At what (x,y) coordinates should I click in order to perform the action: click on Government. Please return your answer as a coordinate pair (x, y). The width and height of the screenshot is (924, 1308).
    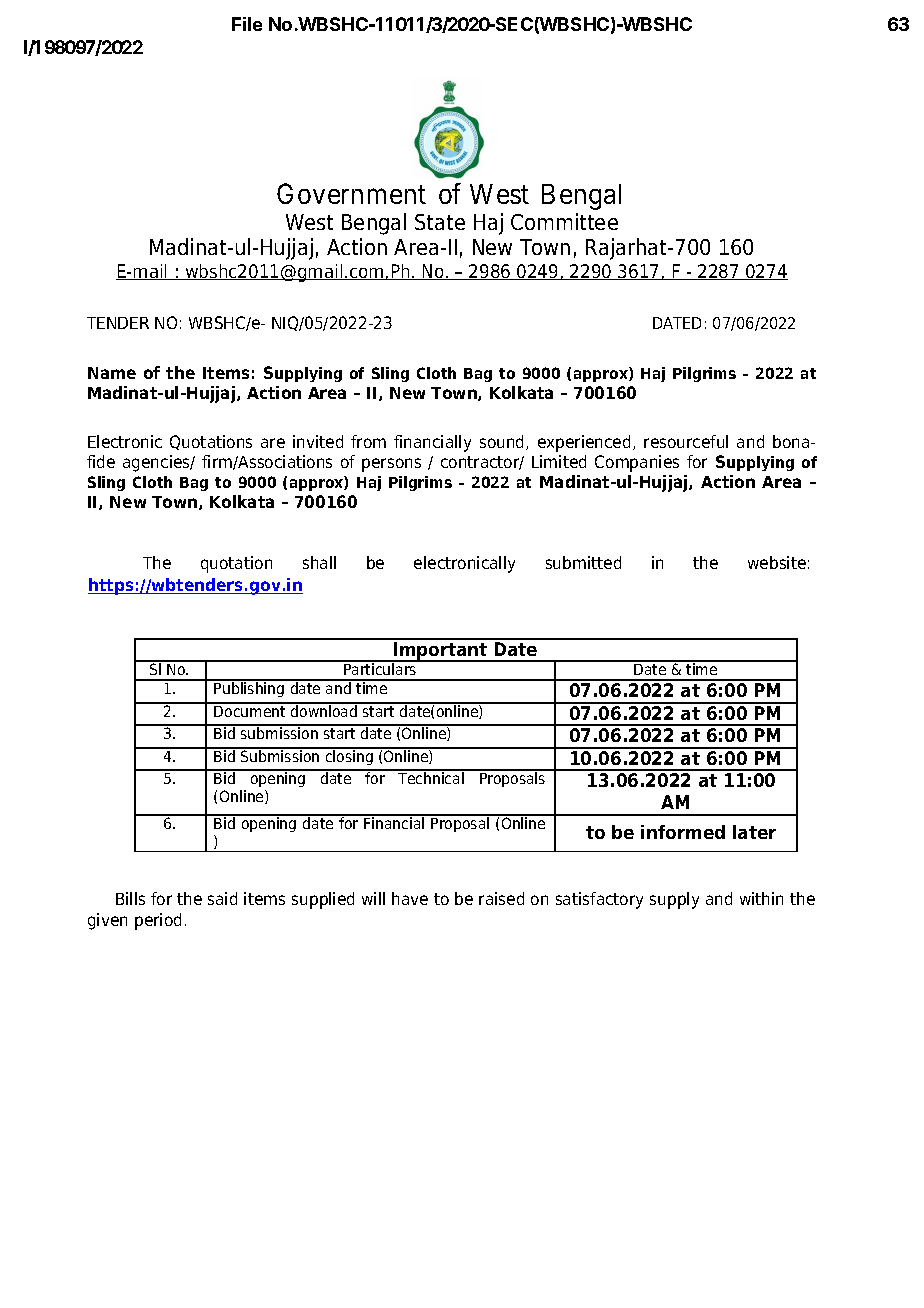
    Looking at the image, I should click on (351, 193).
